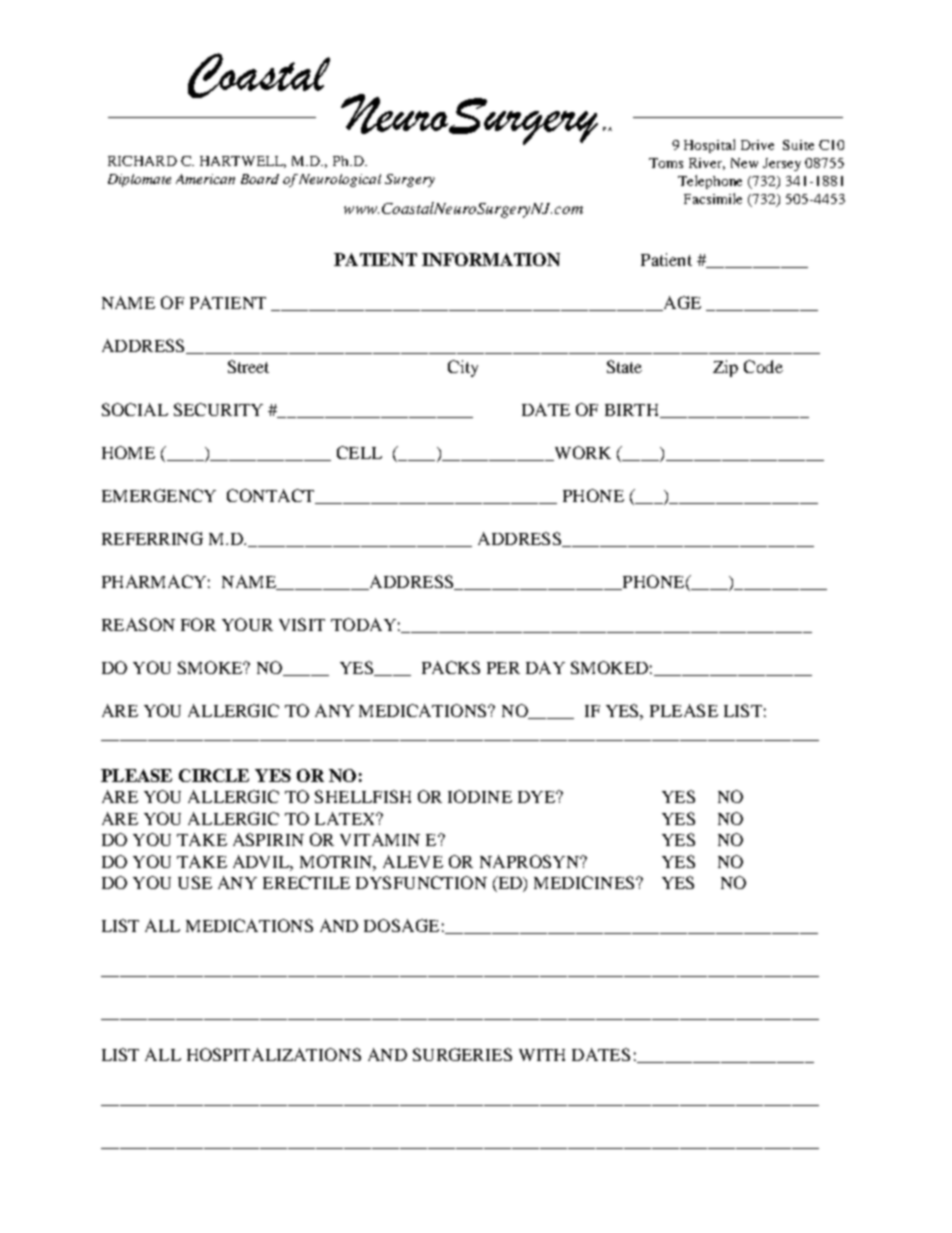 The width and height of the screenshot is (952, 1233). Describe the element at coordinates (462, 1054) in the screenshot. I see `SURGERIES` at that location.
